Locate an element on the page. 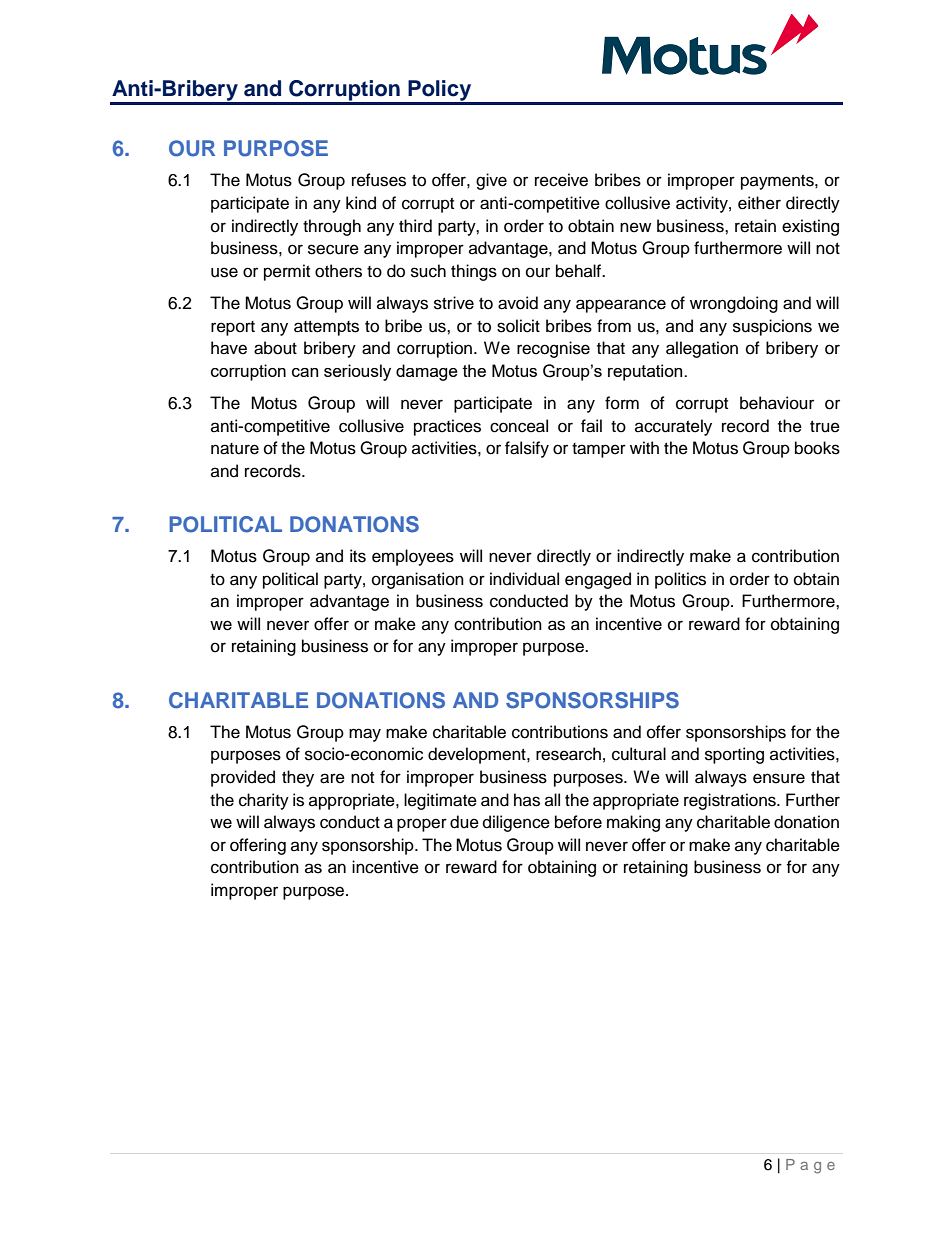 The image size is (952, 1233). either is located at coordinates (759, 203).
